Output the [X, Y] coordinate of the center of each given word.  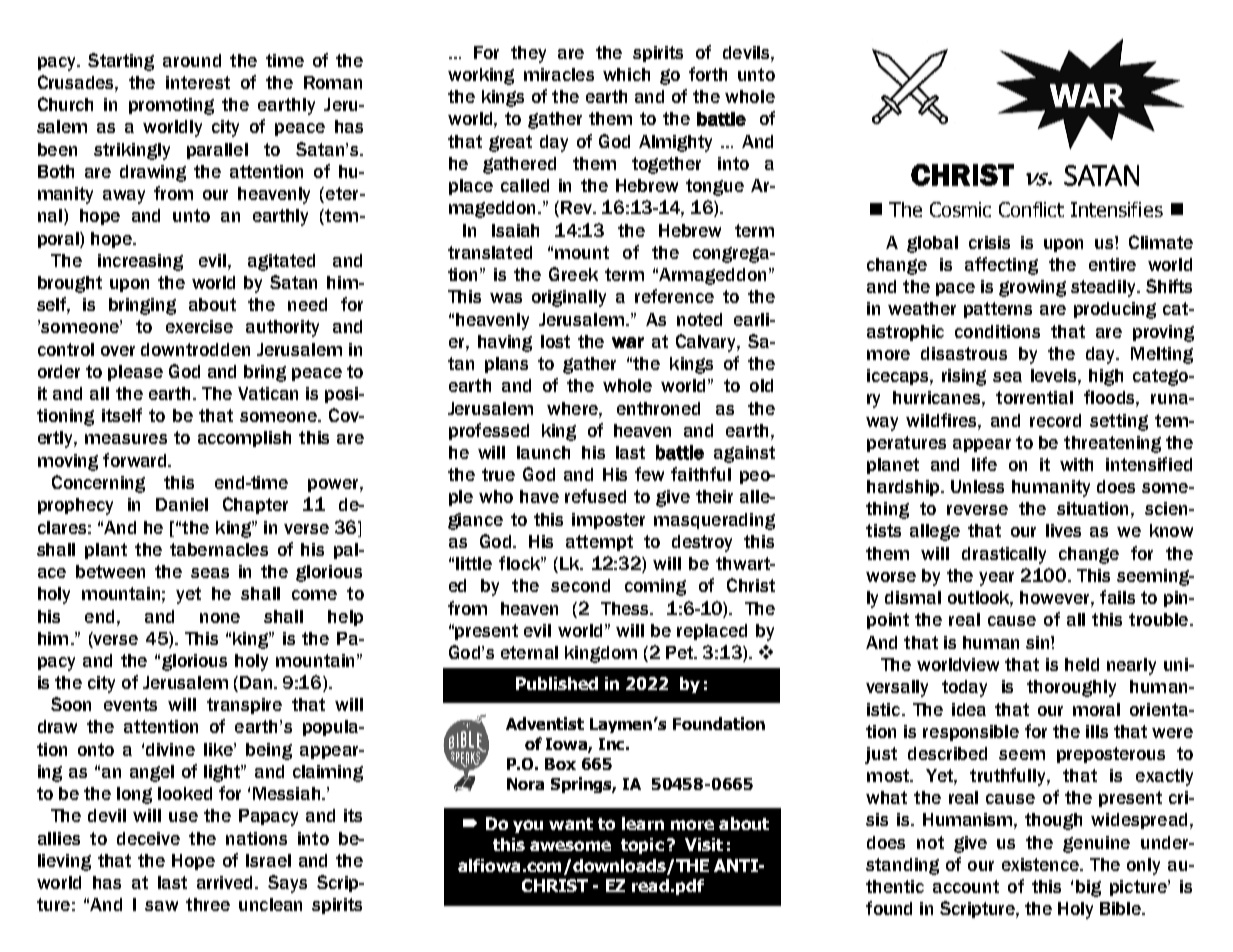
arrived [226, 882]
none [220, 618]
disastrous [964, 353]
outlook [980, 599]
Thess [626, 608]
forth [708, 74]
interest [198, 82]
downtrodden [195, 349]
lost [555, 341]
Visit [704, 844]
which [626, 74]
